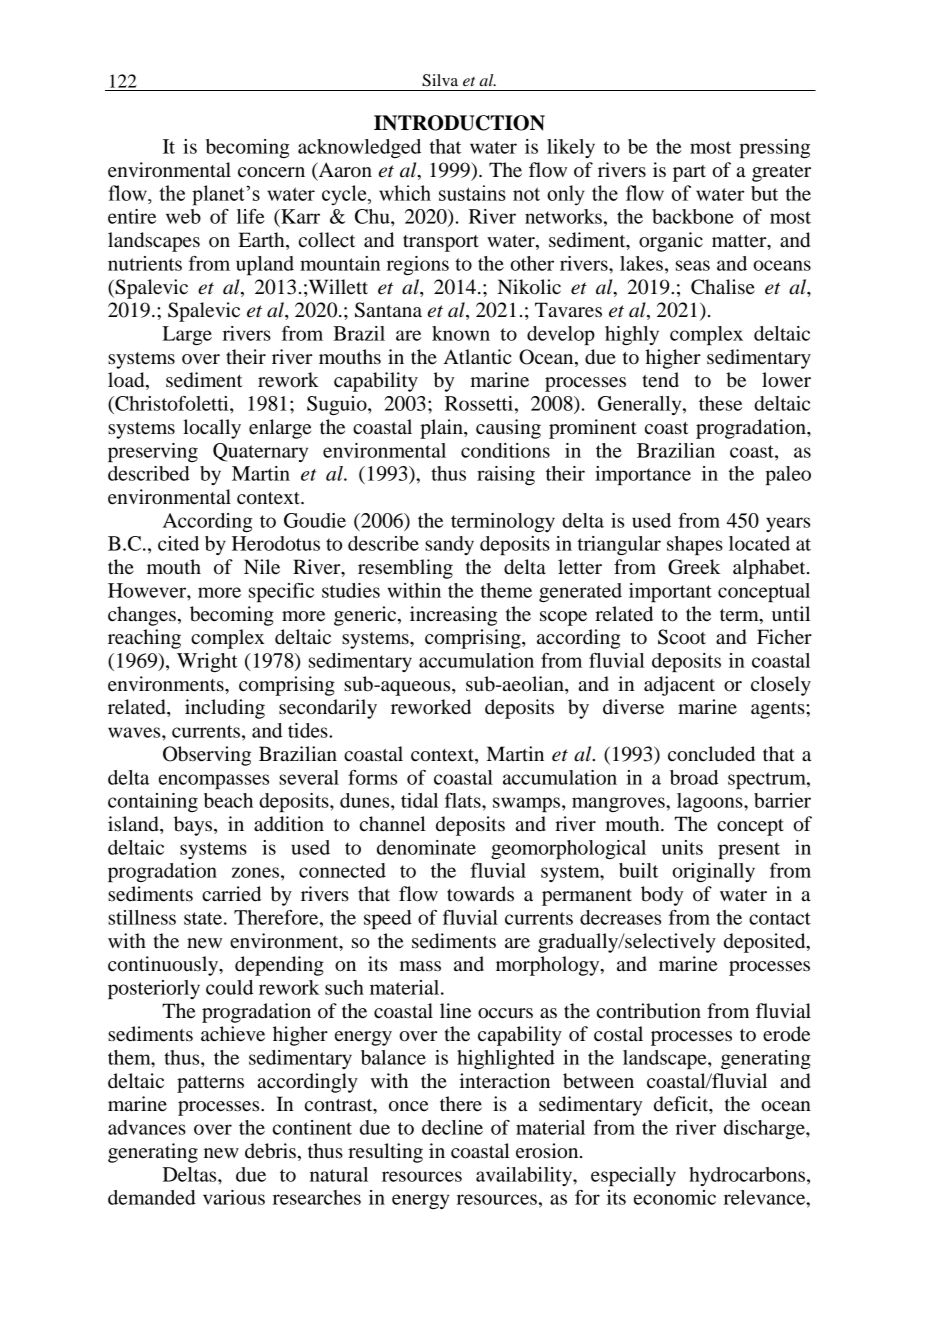  Describe the element at coordinates (183, 216) in the screenshot. I see `web` at that location.
